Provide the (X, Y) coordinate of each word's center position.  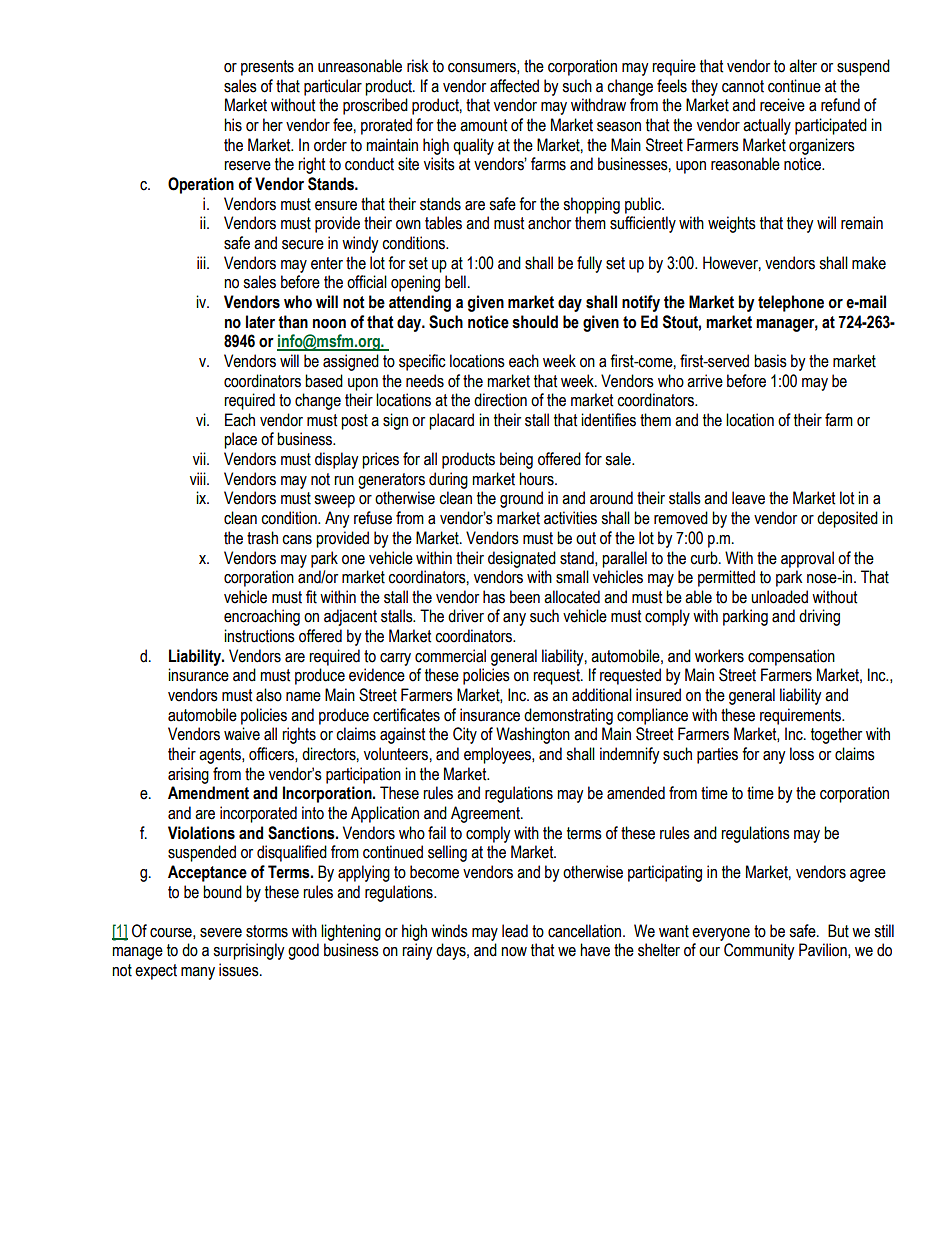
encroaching (262, 617)
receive (782, 105)
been (525, 597)
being (516, 460)
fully (589, 264)
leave (748, 498)
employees (498, 755)
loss (802, 754)
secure (303, 245)
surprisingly (249, 951)
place (240, 440)
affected (514, 86)
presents (267, 68)
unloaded (779, 597)
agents (221, 756)
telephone (791, 303)
